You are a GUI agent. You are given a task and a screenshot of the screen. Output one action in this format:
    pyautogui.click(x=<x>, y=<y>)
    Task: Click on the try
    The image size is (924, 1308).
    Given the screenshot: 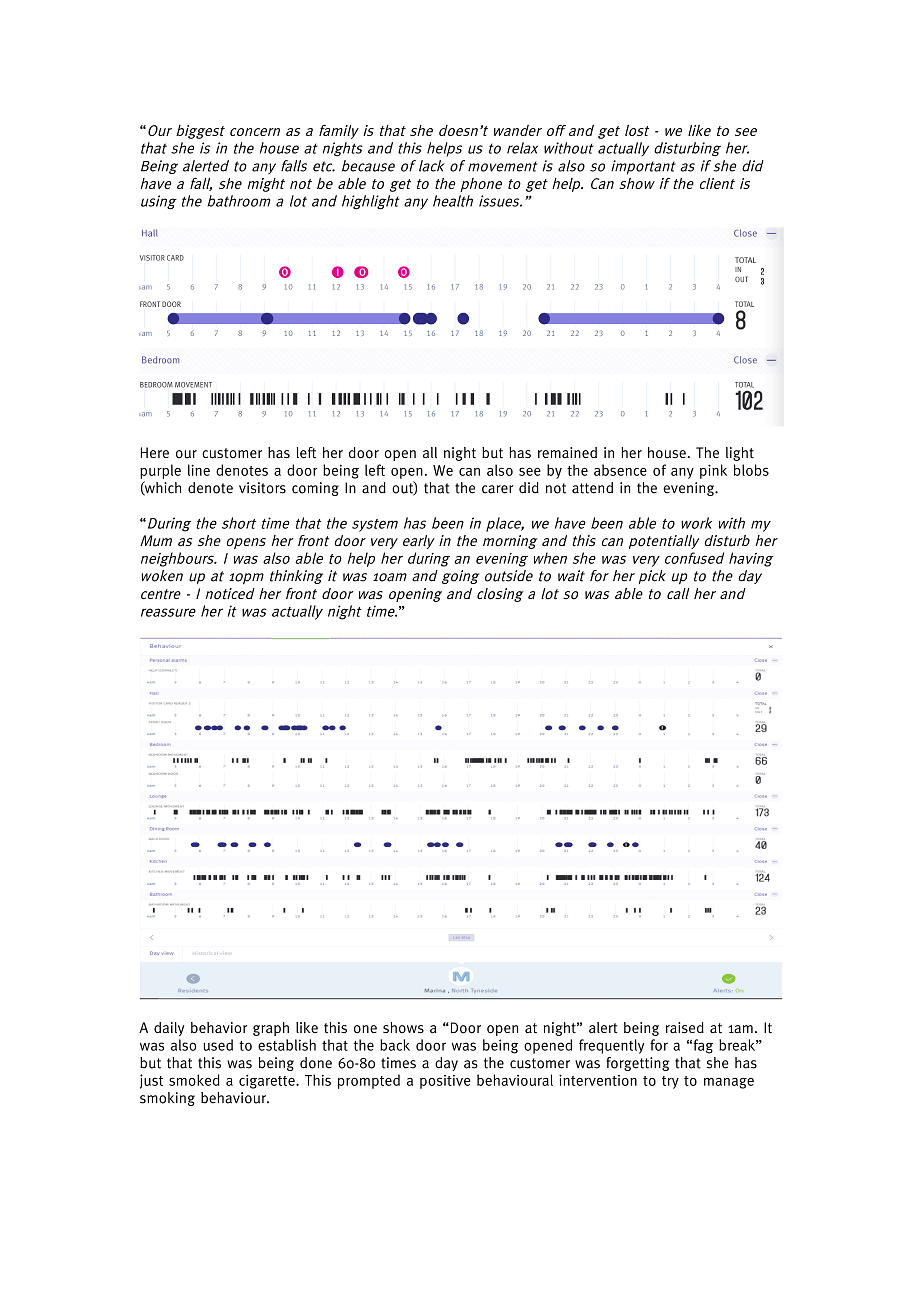 What is the action you would take?
    pyautogui.click(x=670, y=1082)
